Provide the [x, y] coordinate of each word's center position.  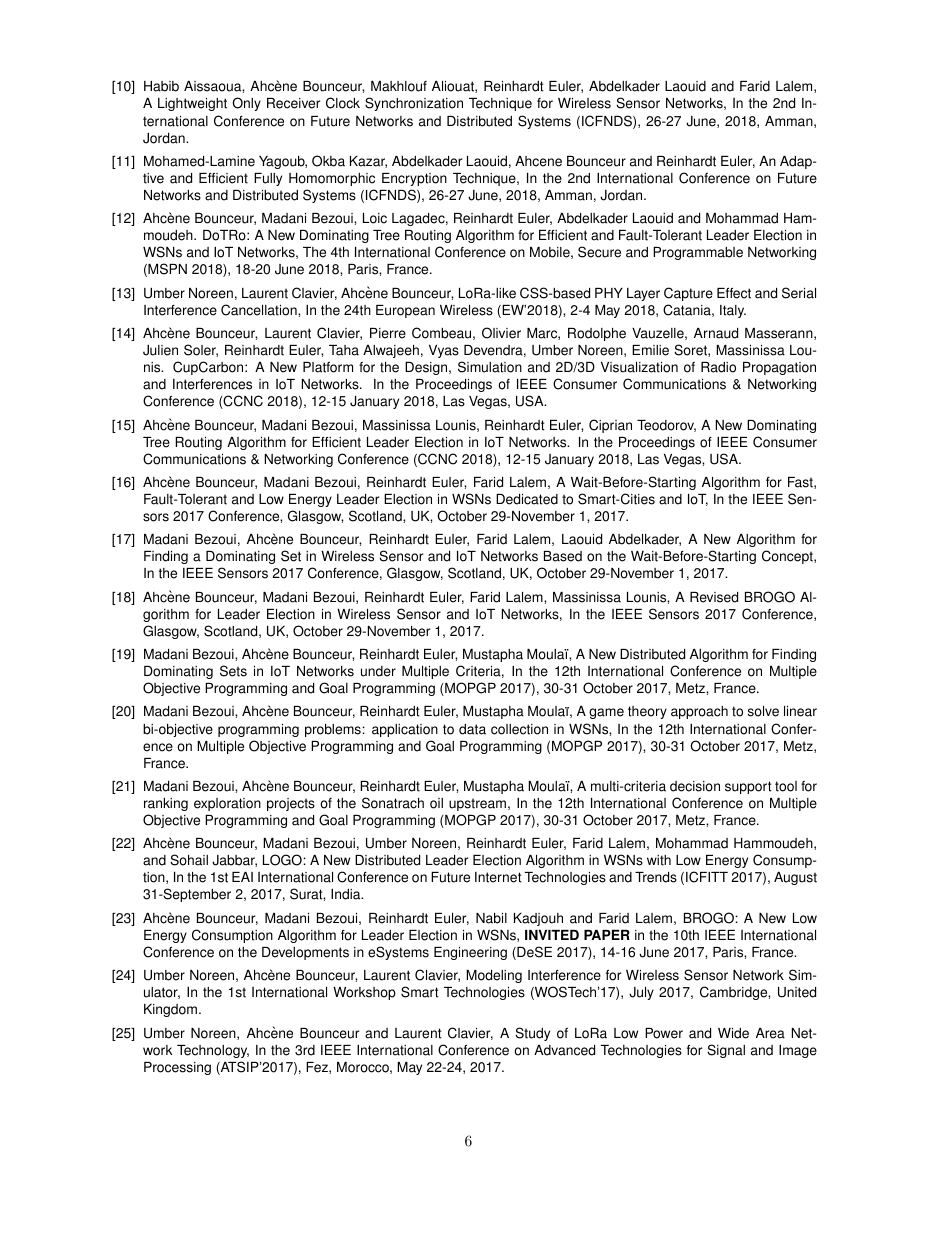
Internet [498, 877]
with [659, 860]
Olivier [501, 333]
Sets [233, 671]
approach [699, 712]
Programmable [698, 253]
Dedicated [527, 499]
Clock [343, 103]
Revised [714, 597]
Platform [328, 367]
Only [247, 104]
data [472, 729]
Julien [160, 350]
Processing [177, 1068]
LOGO [283, 860]
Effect [734, 293]
